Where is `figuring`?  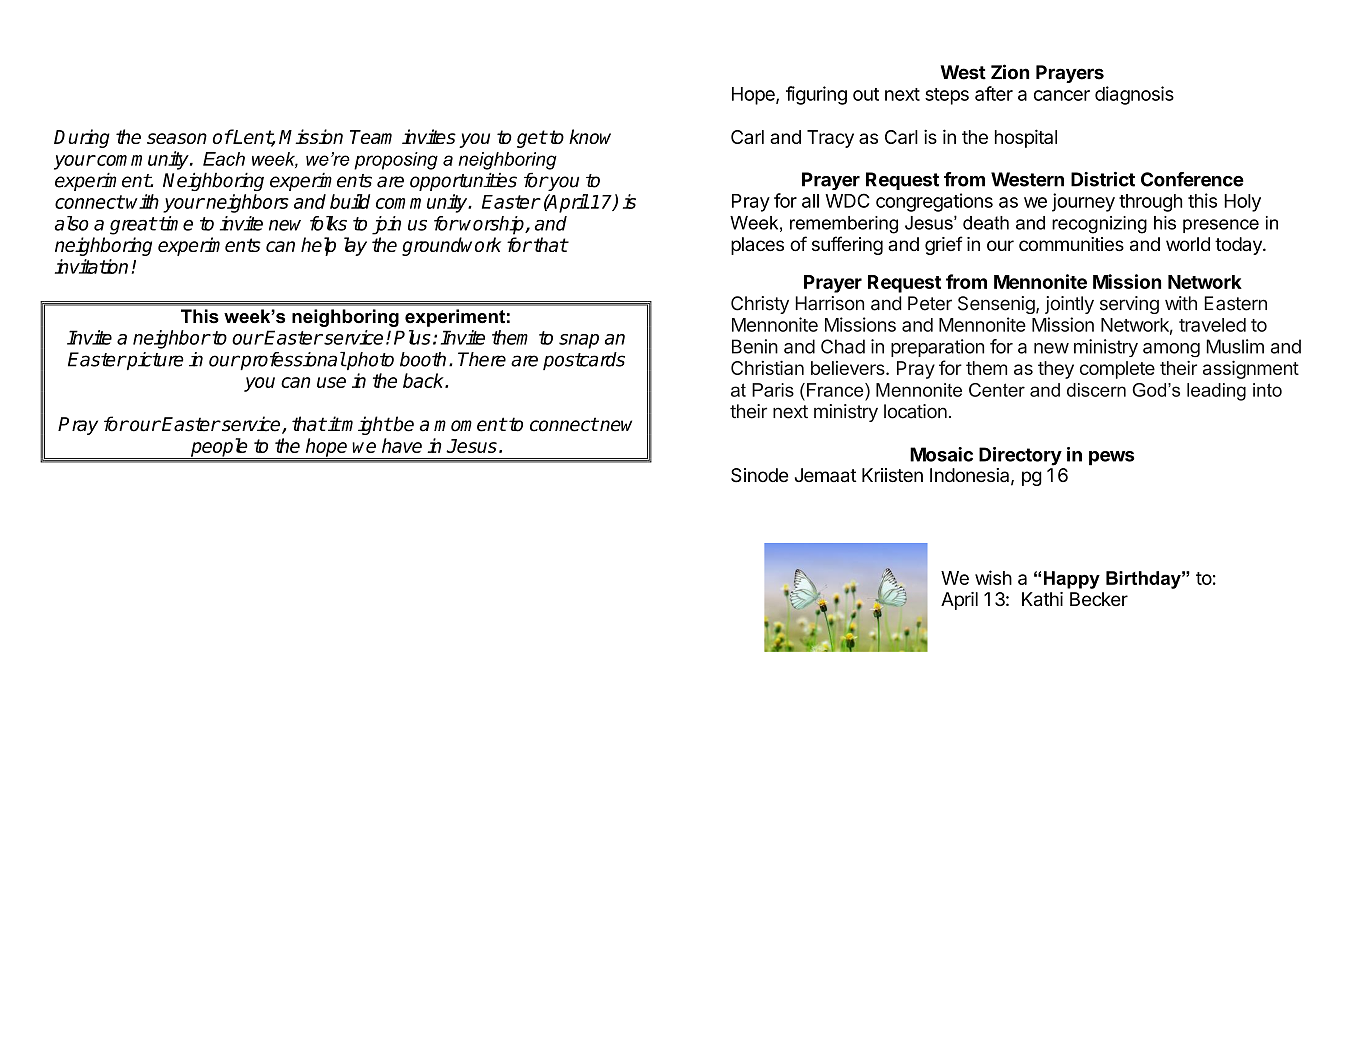 figuring is located at coordinates (816, 95).
